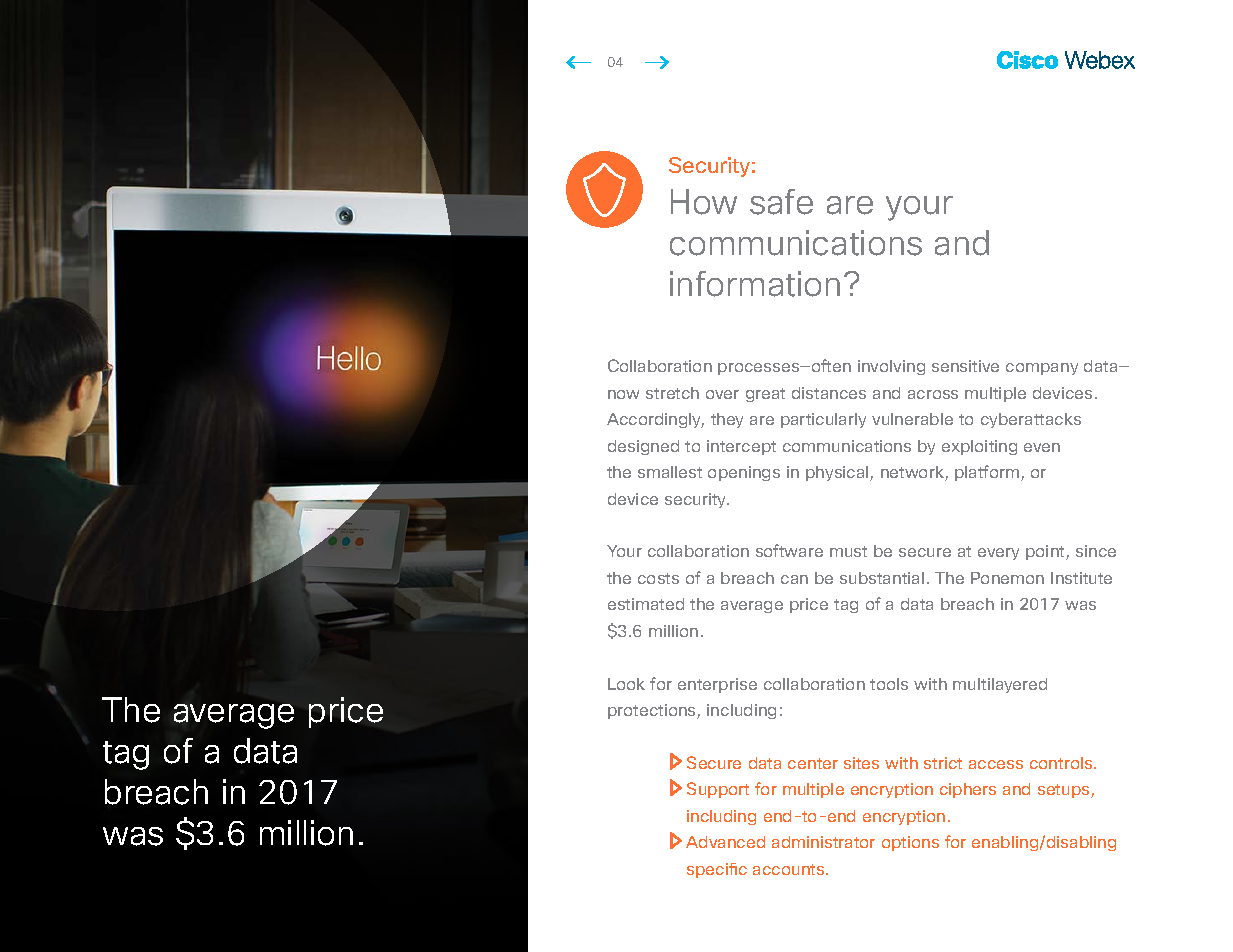 The width and height of the screenshot is (1233, 952). I want to click on setups, so click(1065, 791).
